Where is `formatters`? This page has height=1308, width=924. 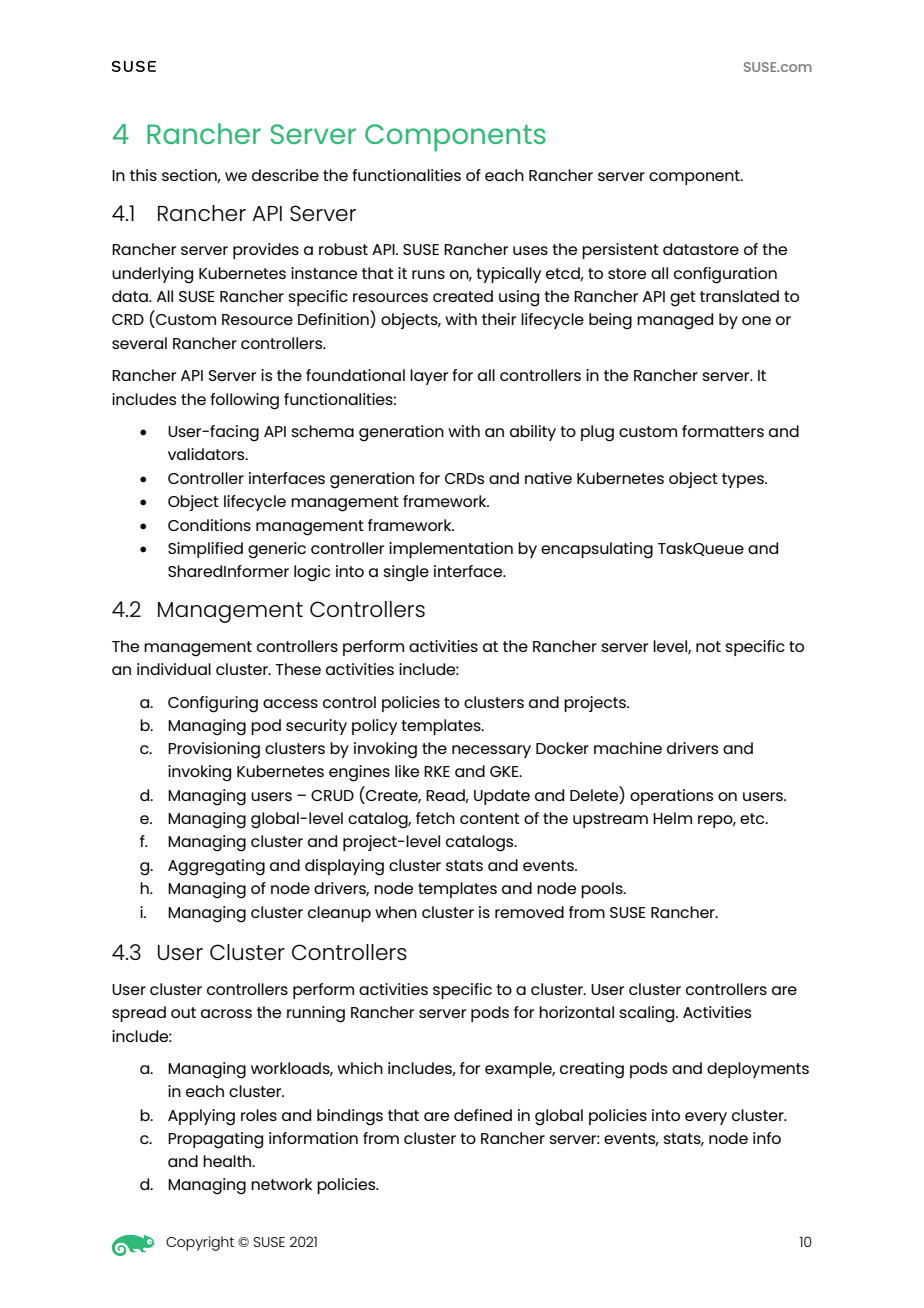
formatters is located at coordinates (723, 431).
